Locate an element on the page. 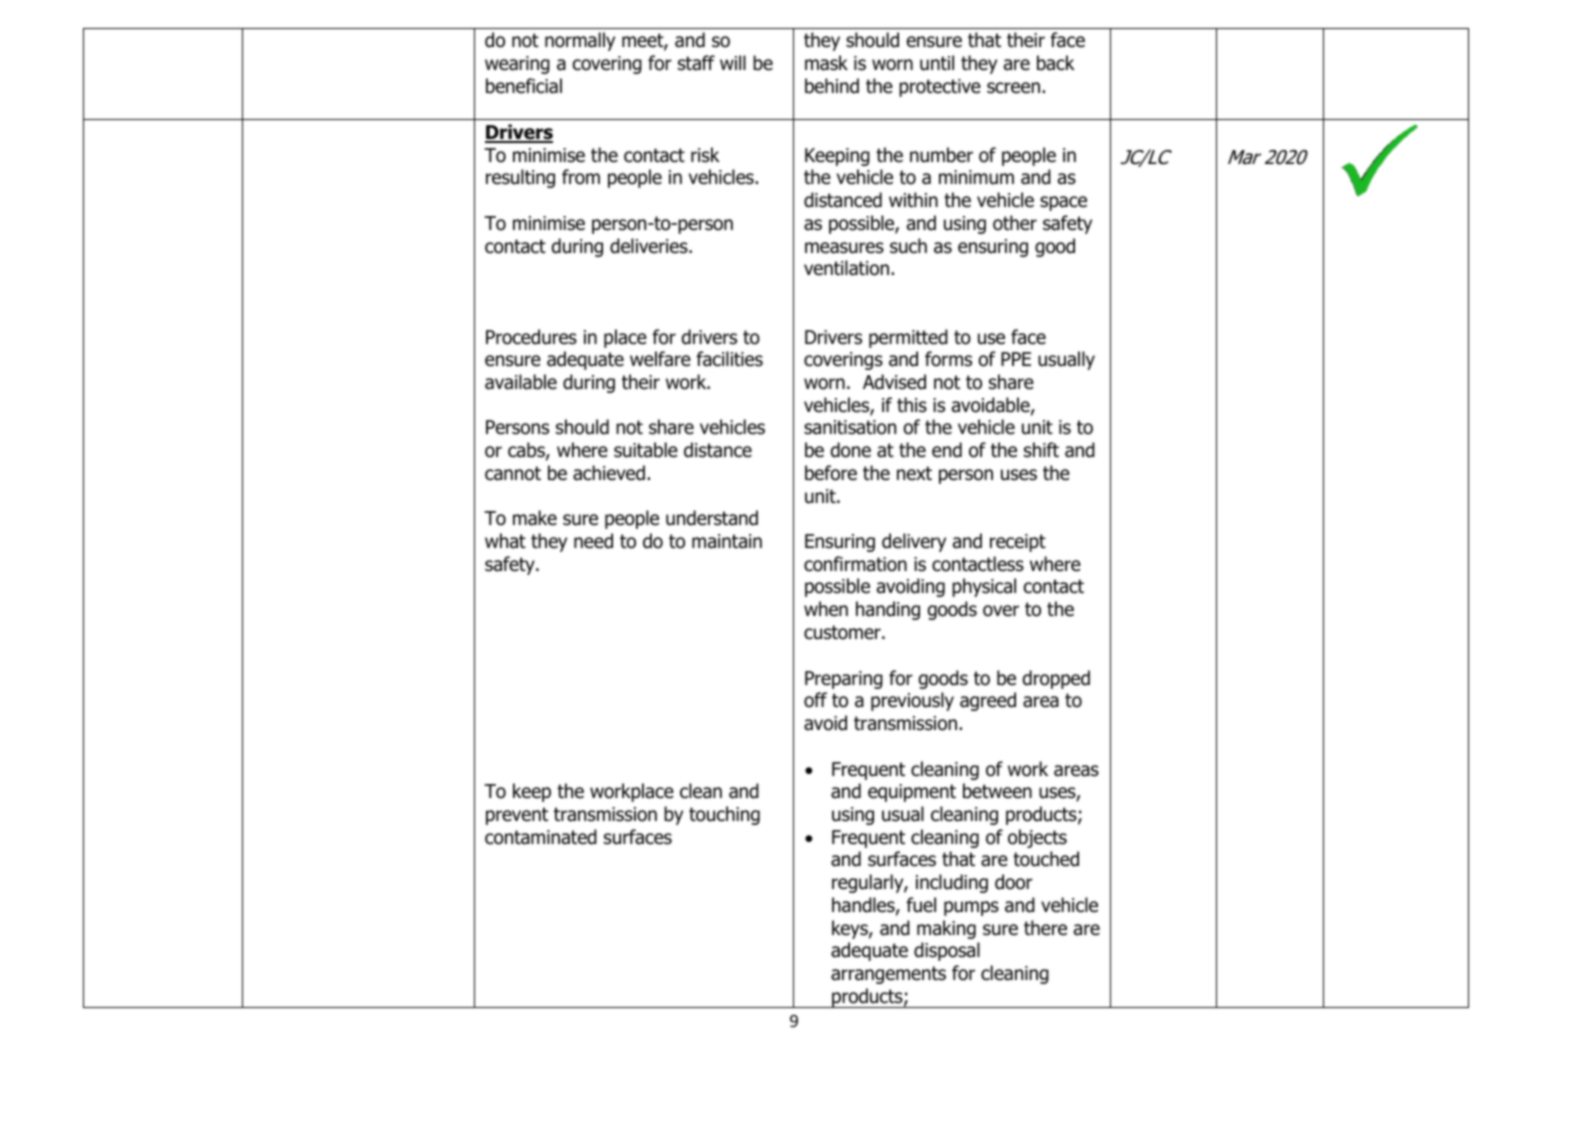 The width and height of the image is (1586, 1121). contaminated is located at coordinates (541, 837).
